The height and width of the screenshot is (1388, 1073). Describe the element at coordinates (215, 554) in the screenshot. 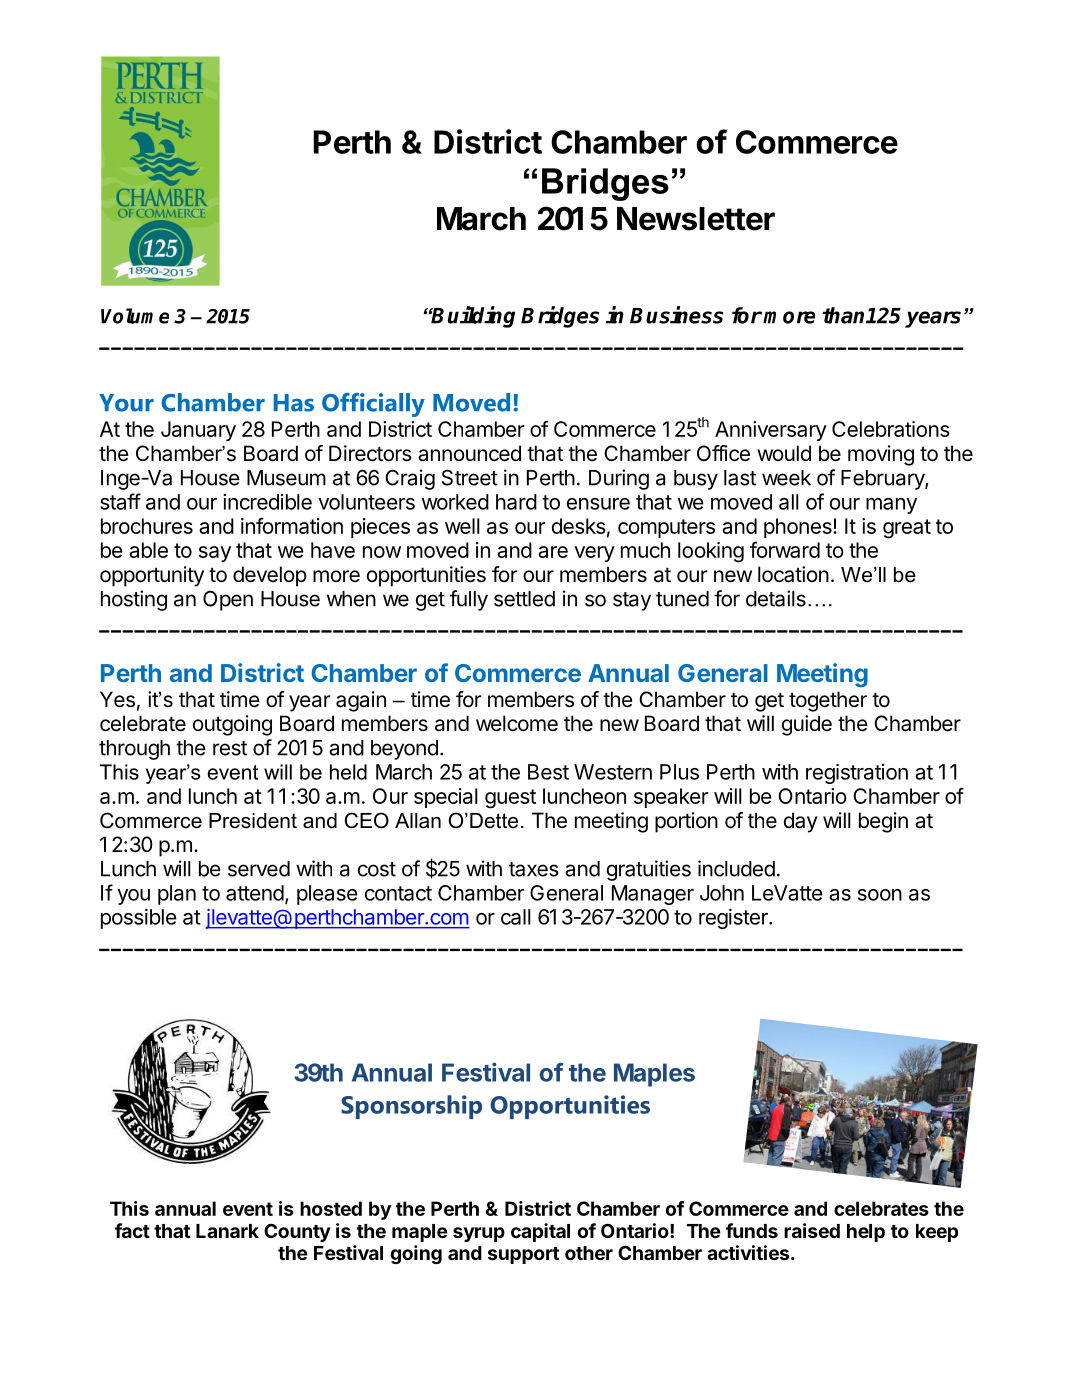

I see `say` at that location.
